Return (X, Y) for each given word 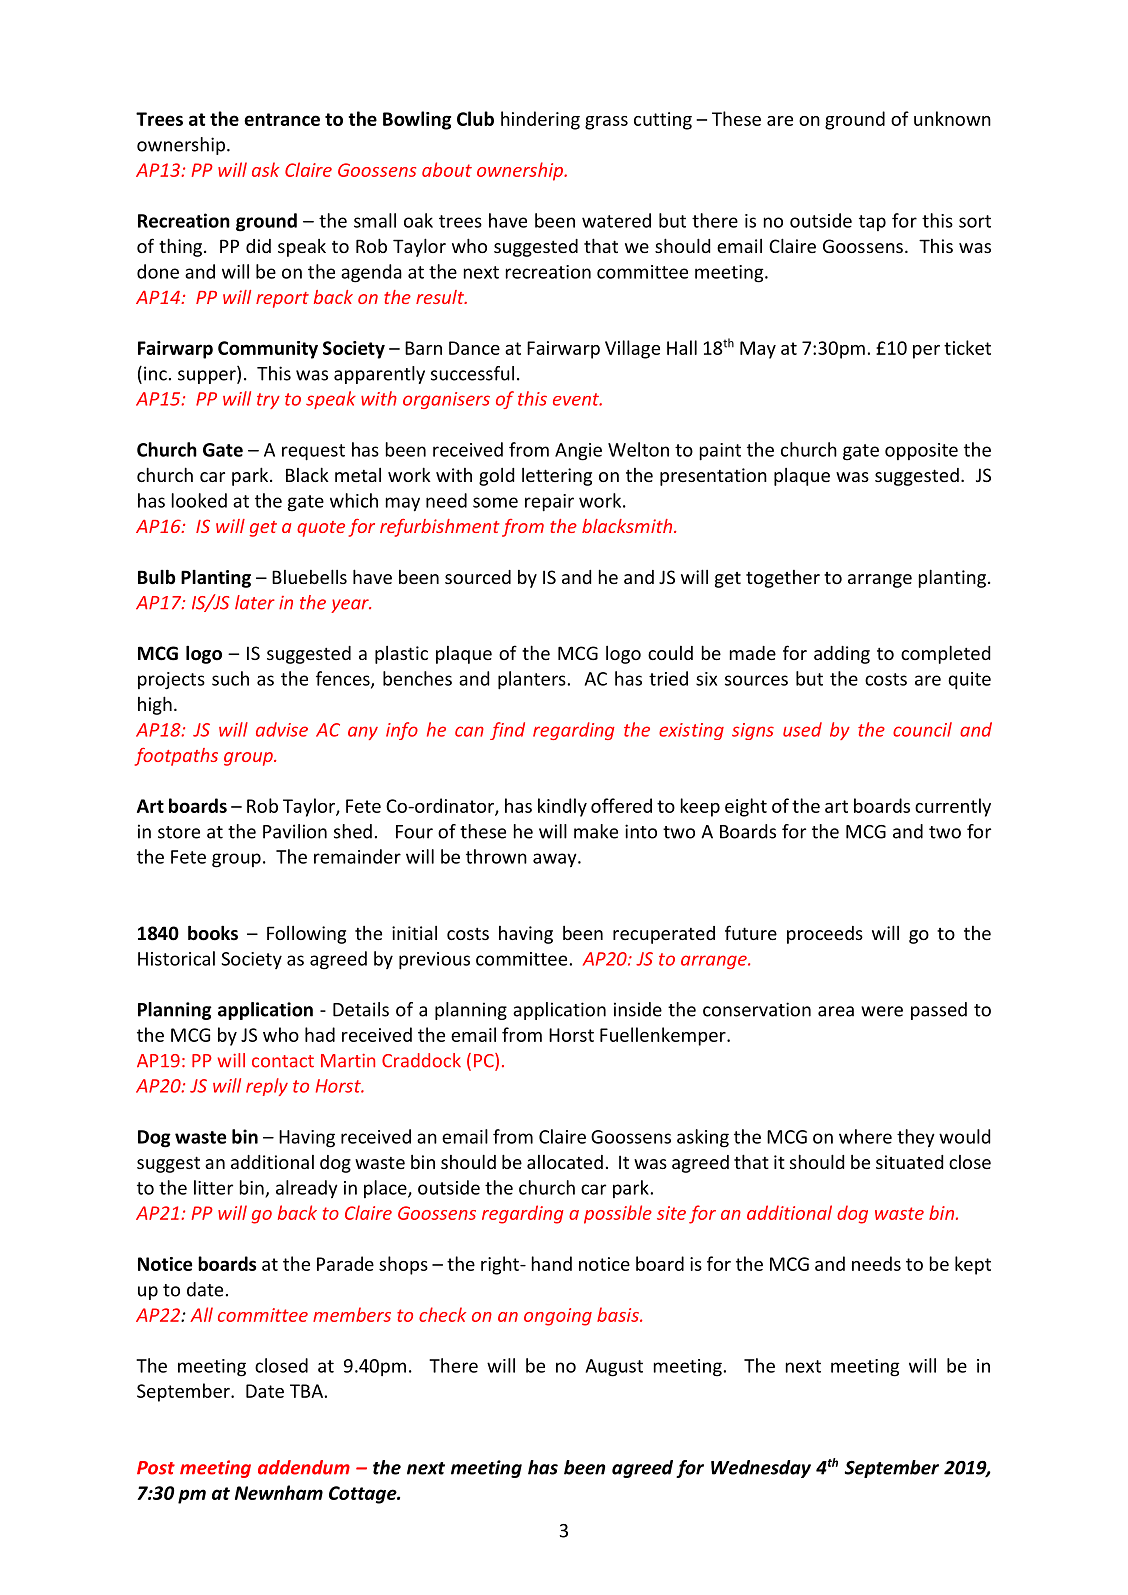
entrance (282, 119)
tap (872, 223)
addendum (304, 1467)
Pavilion (295, 831)
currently (953, 807)
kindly (562, 807)
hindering (540, 120)
